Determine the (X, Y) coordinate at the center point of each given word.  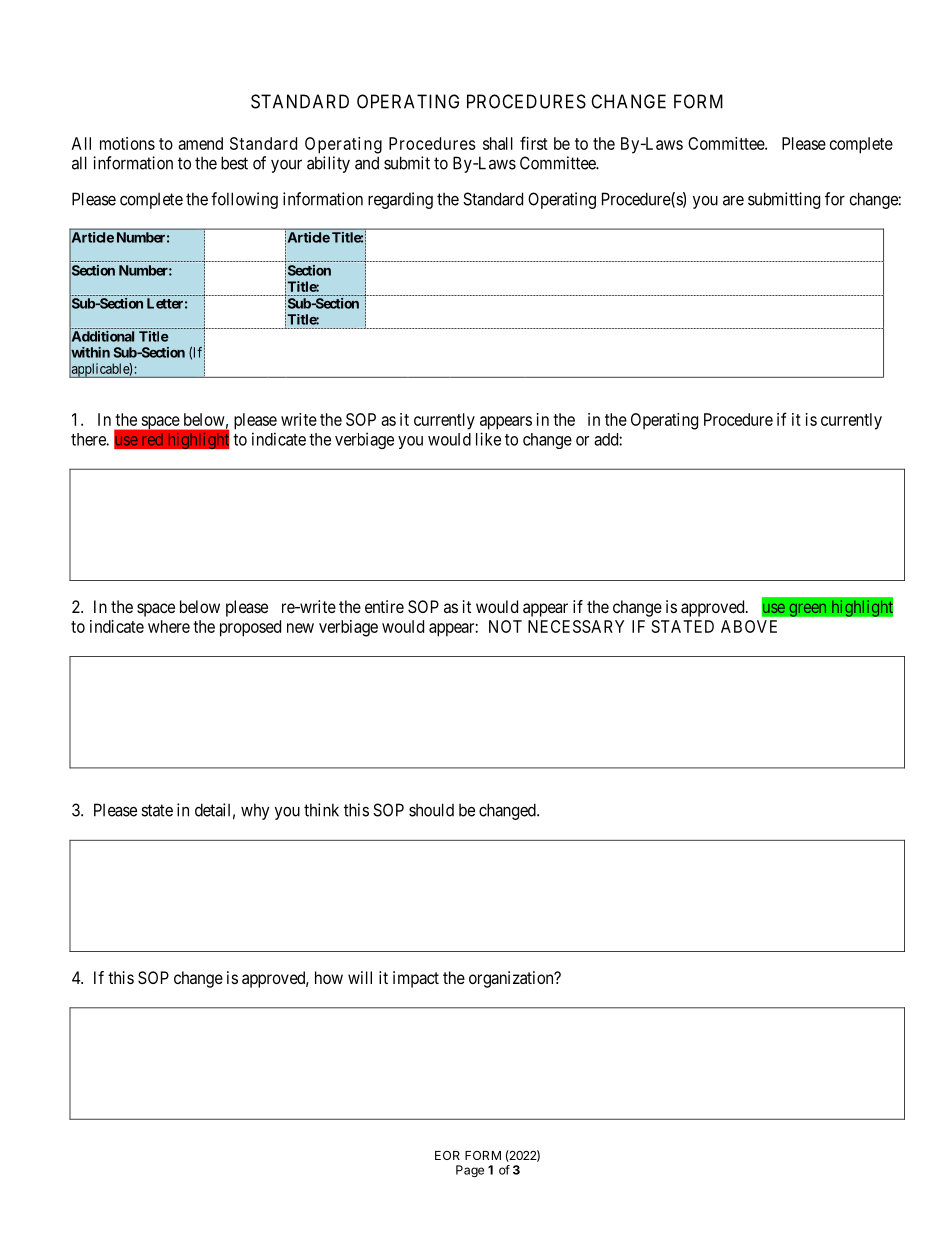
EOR (447, 1155)
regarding (400, 200)
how (329, 977)
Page (470, 1171)
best (234, 163)
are (733, 200)
